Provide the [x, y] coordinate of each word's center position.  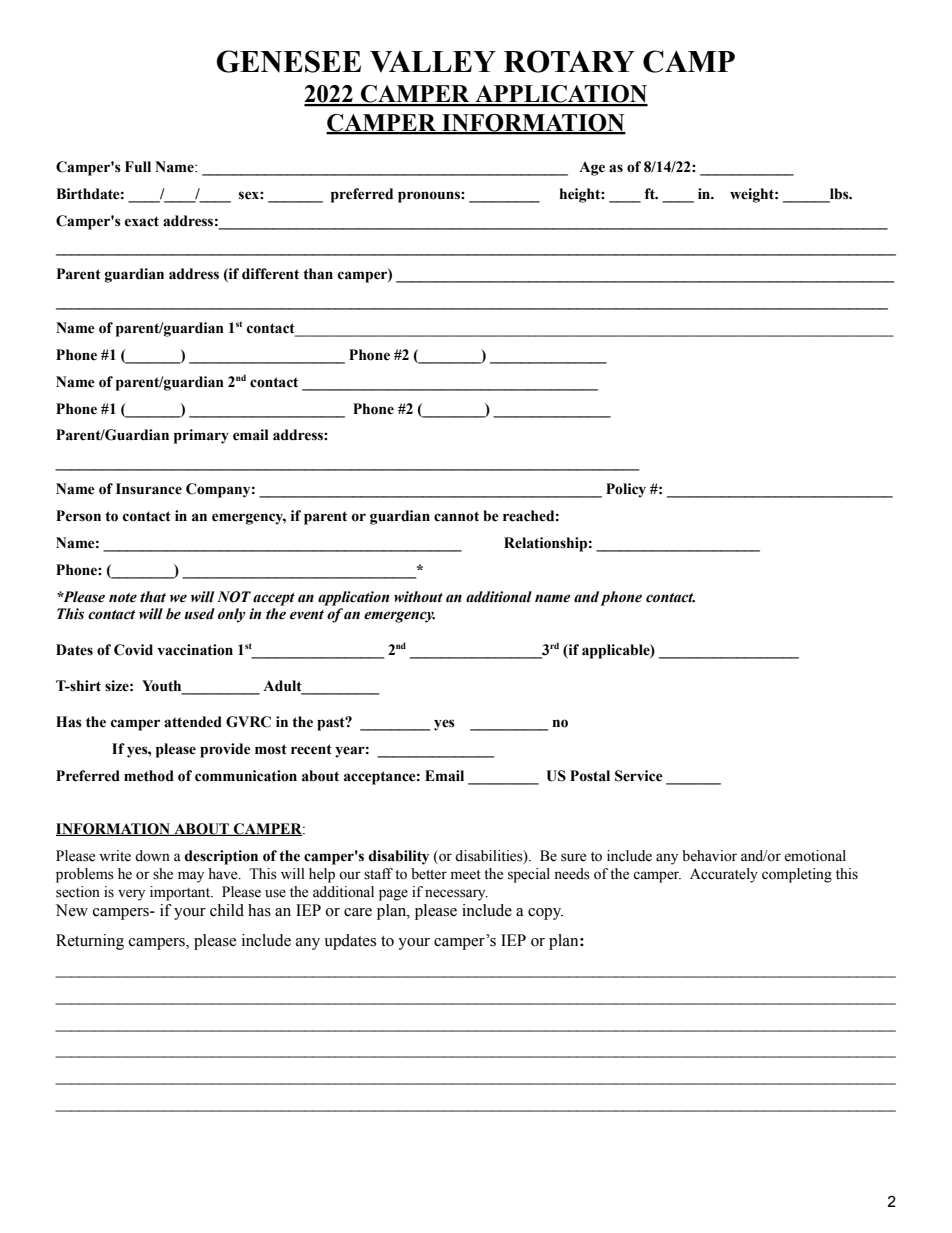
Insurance [149, 489]
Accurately [724, 875]
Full [138, 167]
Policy [626, 490]
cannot [456, 516]
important [181, 893]
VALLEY [433, 62]
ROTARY [569, 61]
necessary [456, 895]
